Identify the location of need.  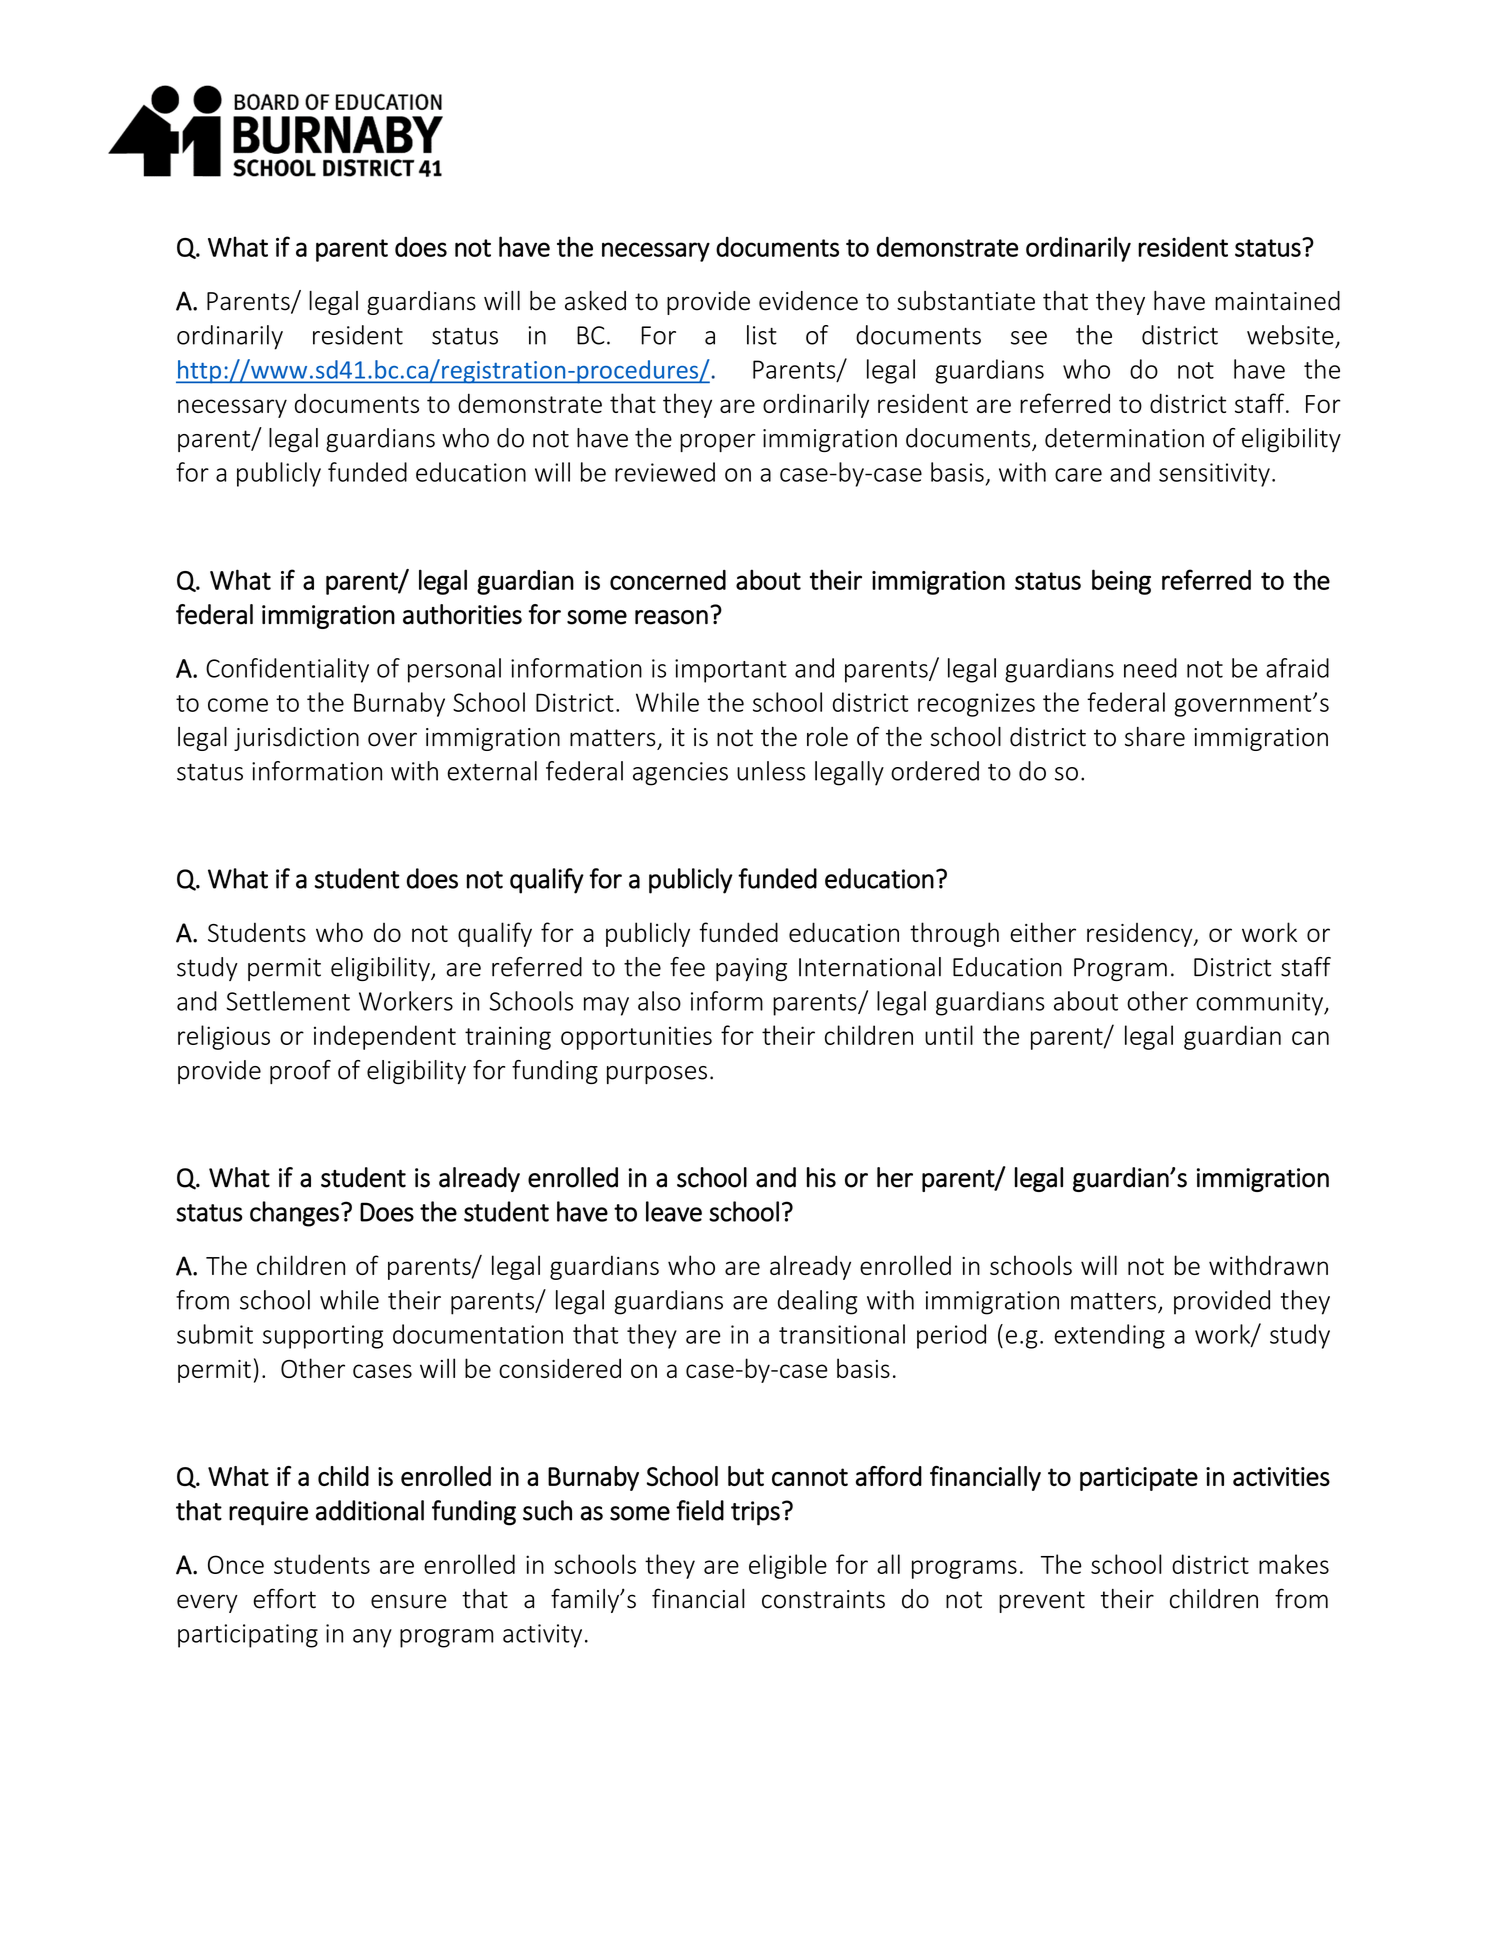
(1150, 668).
